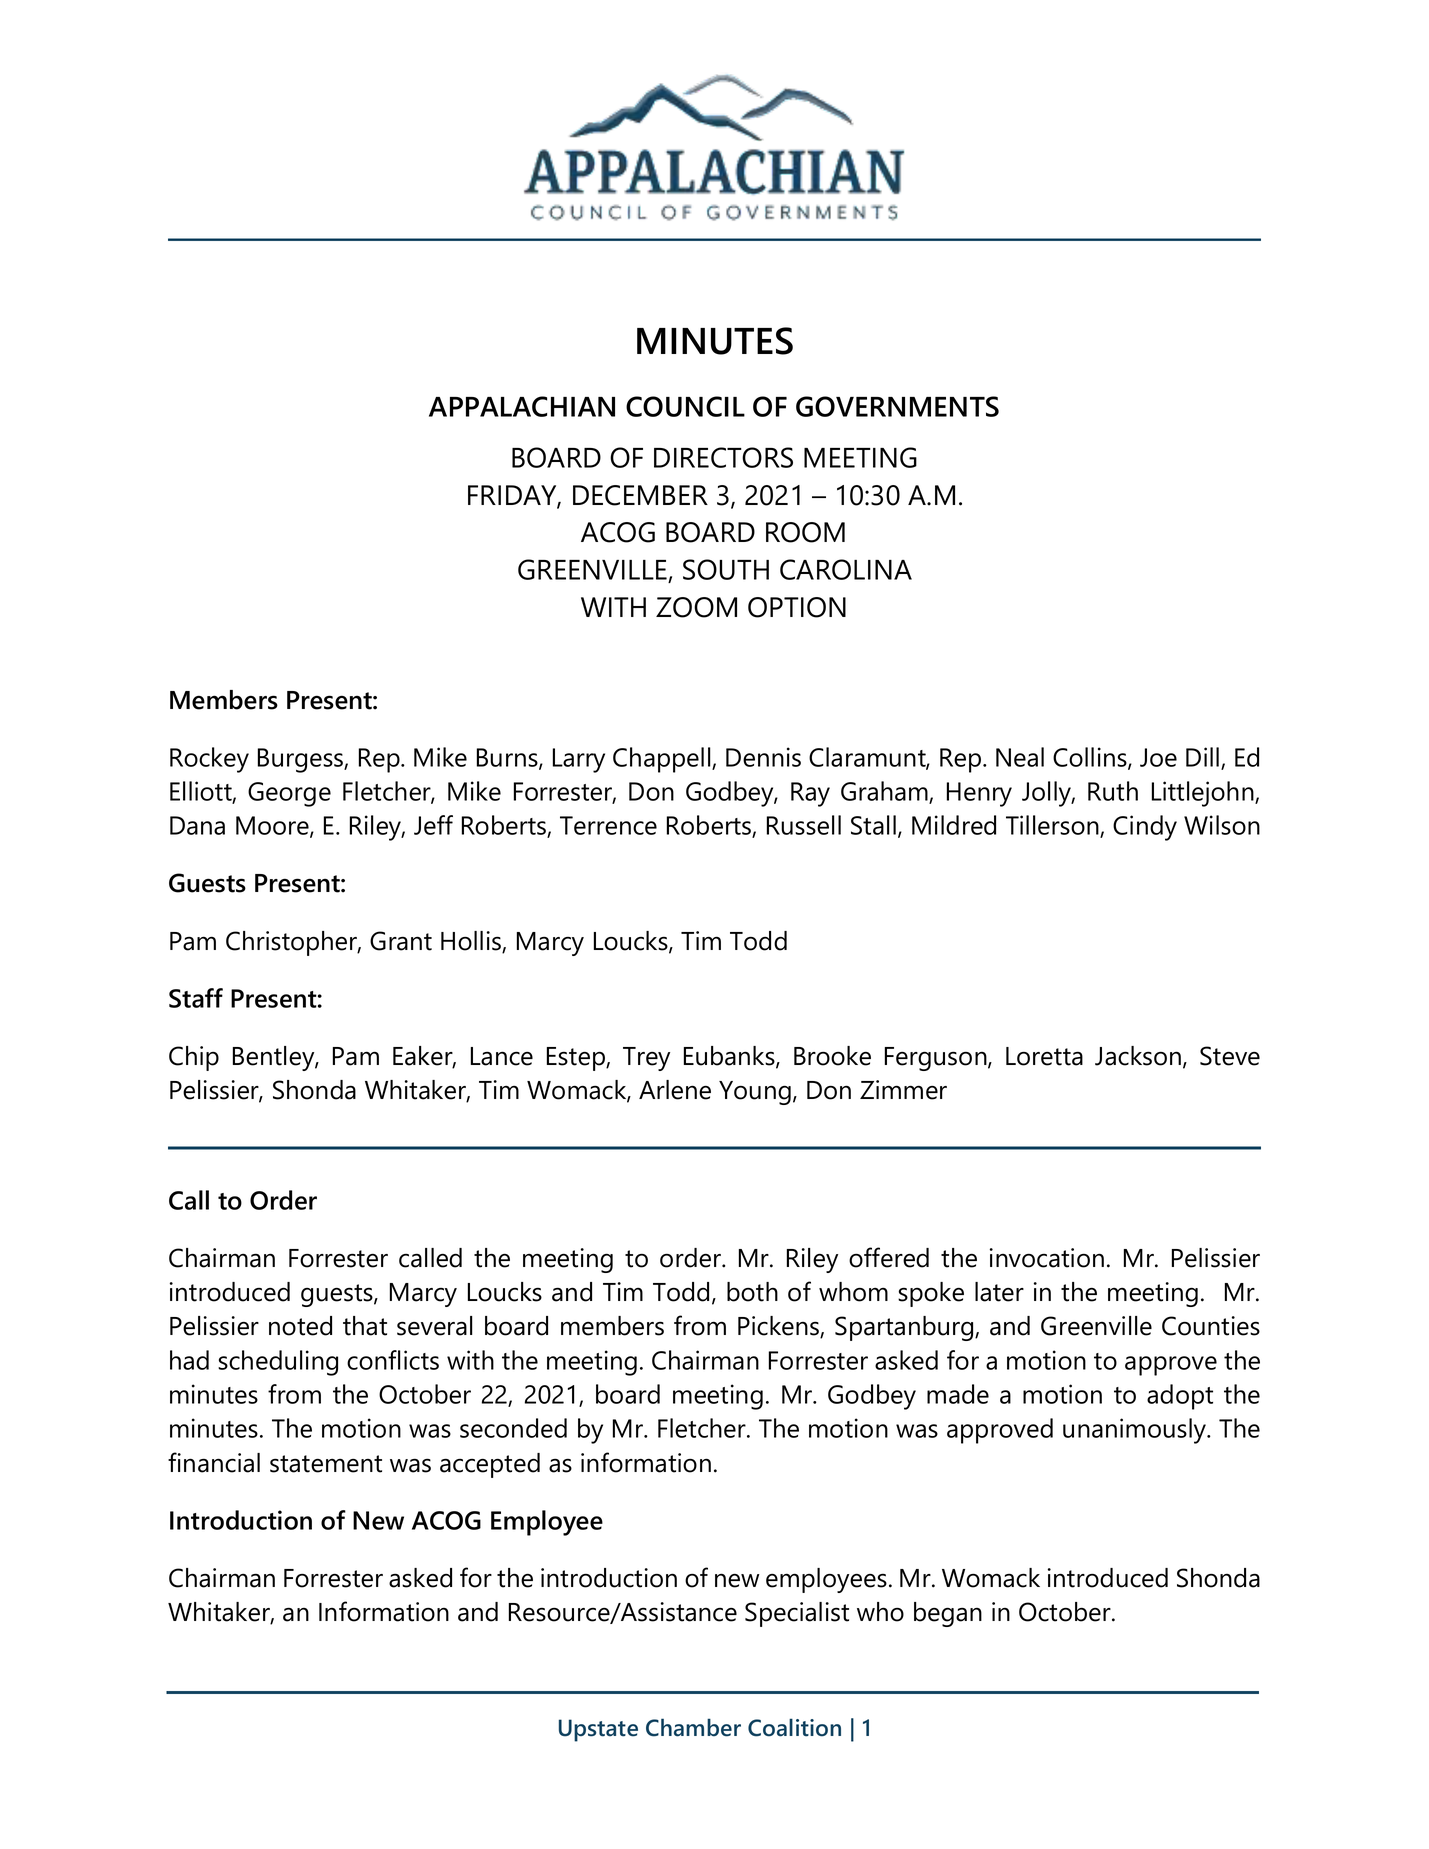 This page has height=1849, width=1429. I want to click on APPALACHIAN, so click(522, 406).
